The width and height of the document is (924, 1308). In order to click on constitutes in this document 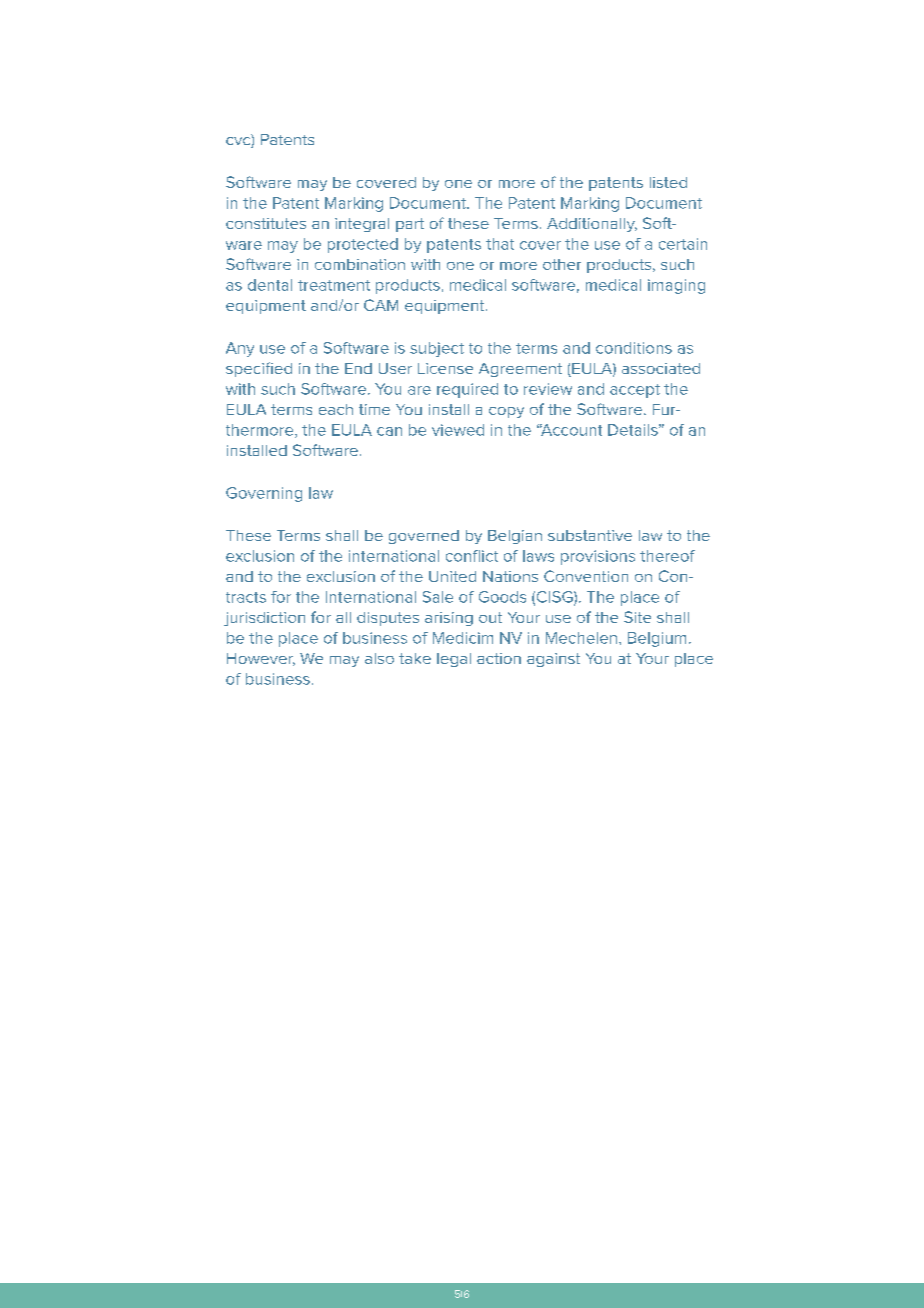, I will do `click(266, 223)`.
